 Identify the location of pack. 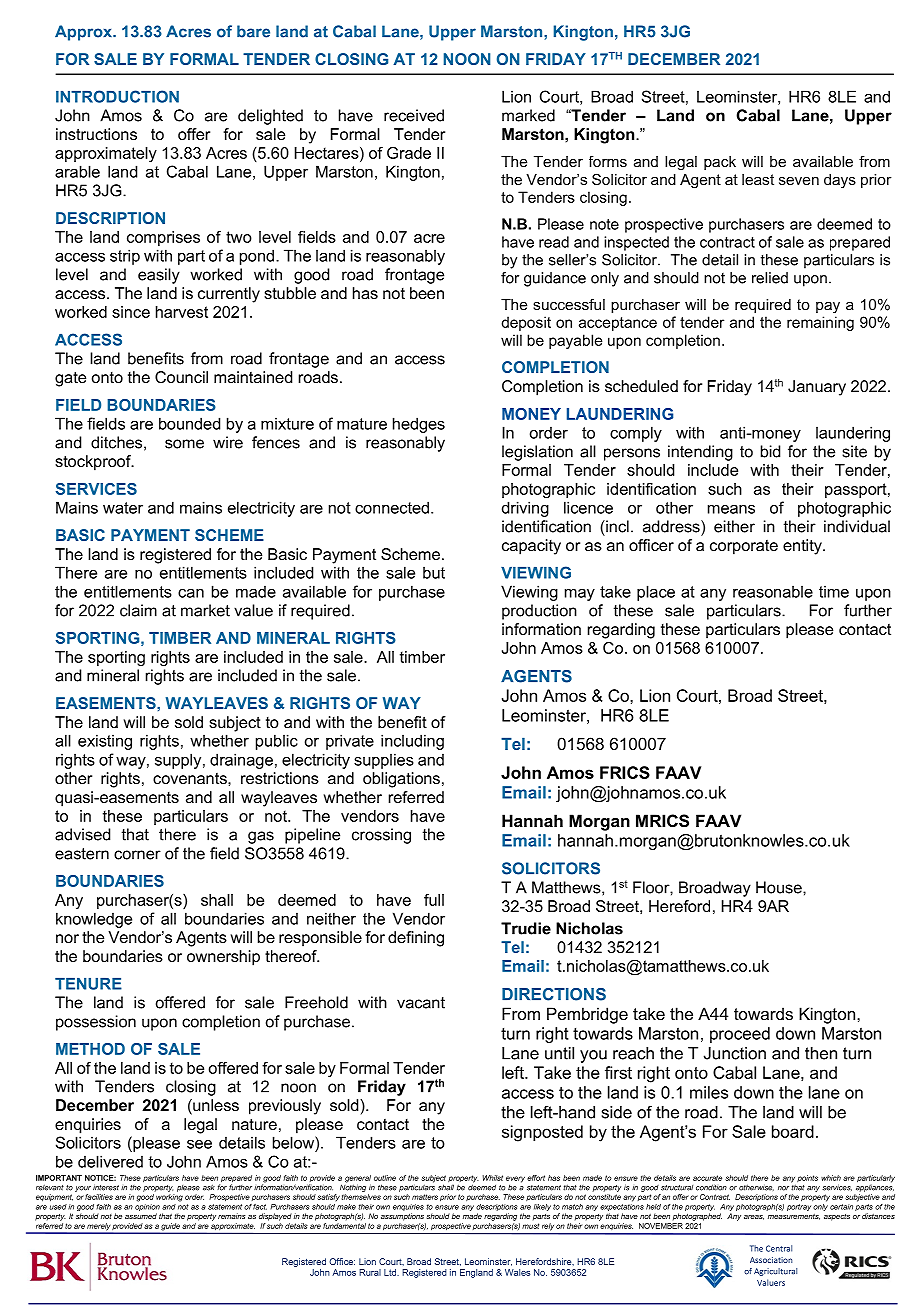
(720, 163).
